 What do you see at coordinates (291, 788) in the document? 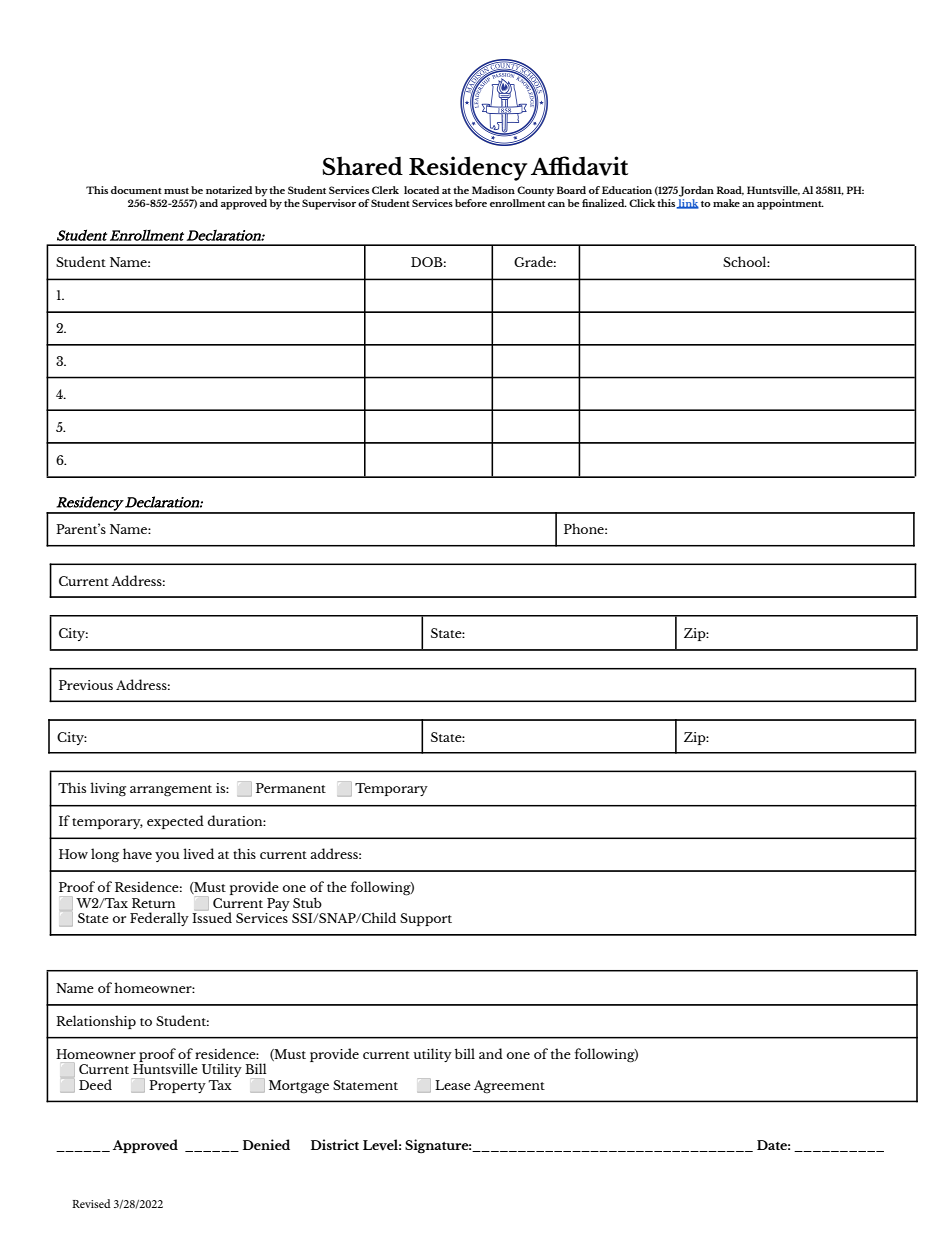
I see `Permanent` at bounding box center [291, 788].
